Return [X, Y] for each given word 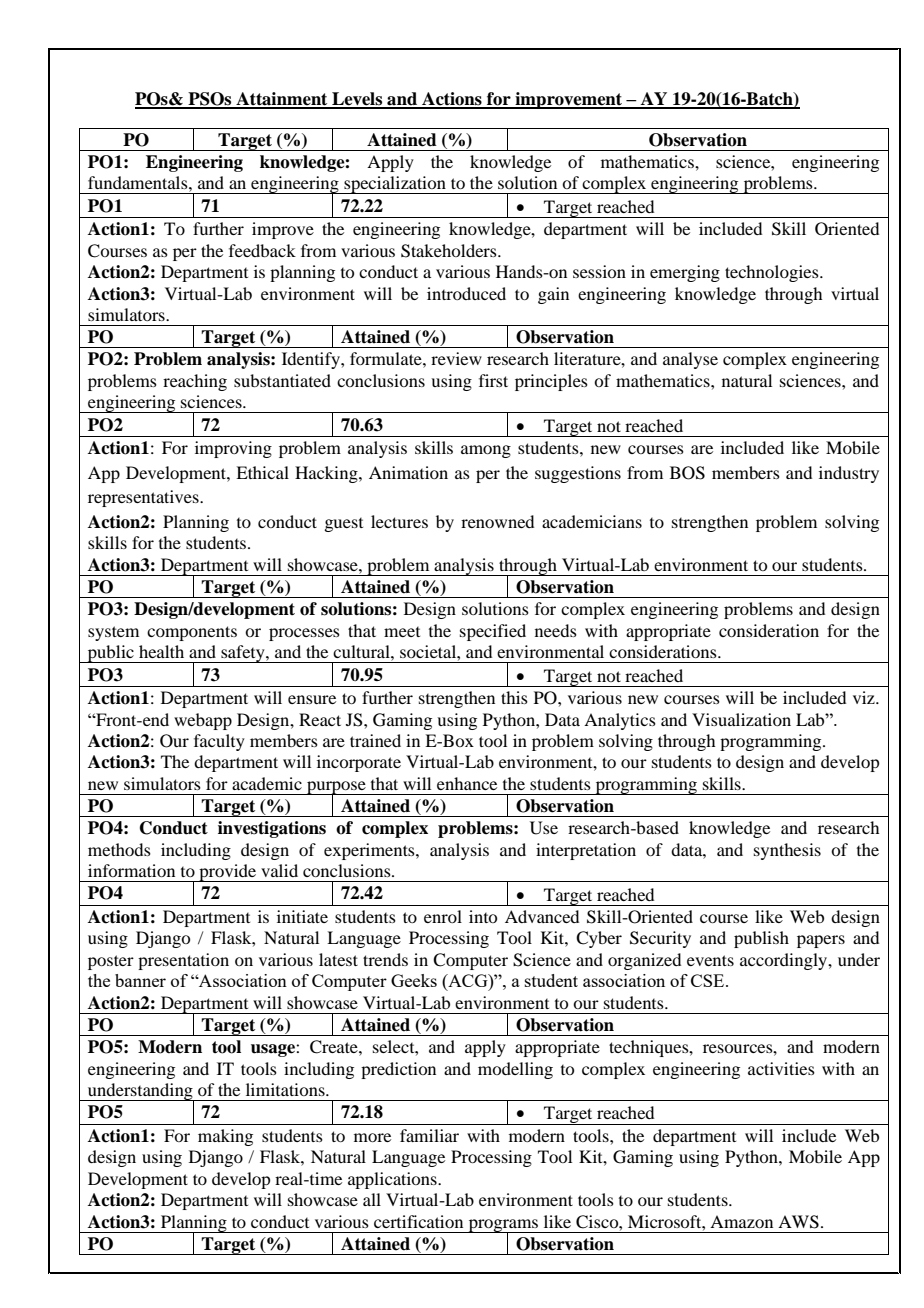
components [192, 633]
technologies [773, 273]
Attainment [282, 100]
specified [493, 632]
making [225, 1137]
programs [503, 1226]
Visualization [741, 719]
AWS [798, 1222]
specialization [395, 185]
